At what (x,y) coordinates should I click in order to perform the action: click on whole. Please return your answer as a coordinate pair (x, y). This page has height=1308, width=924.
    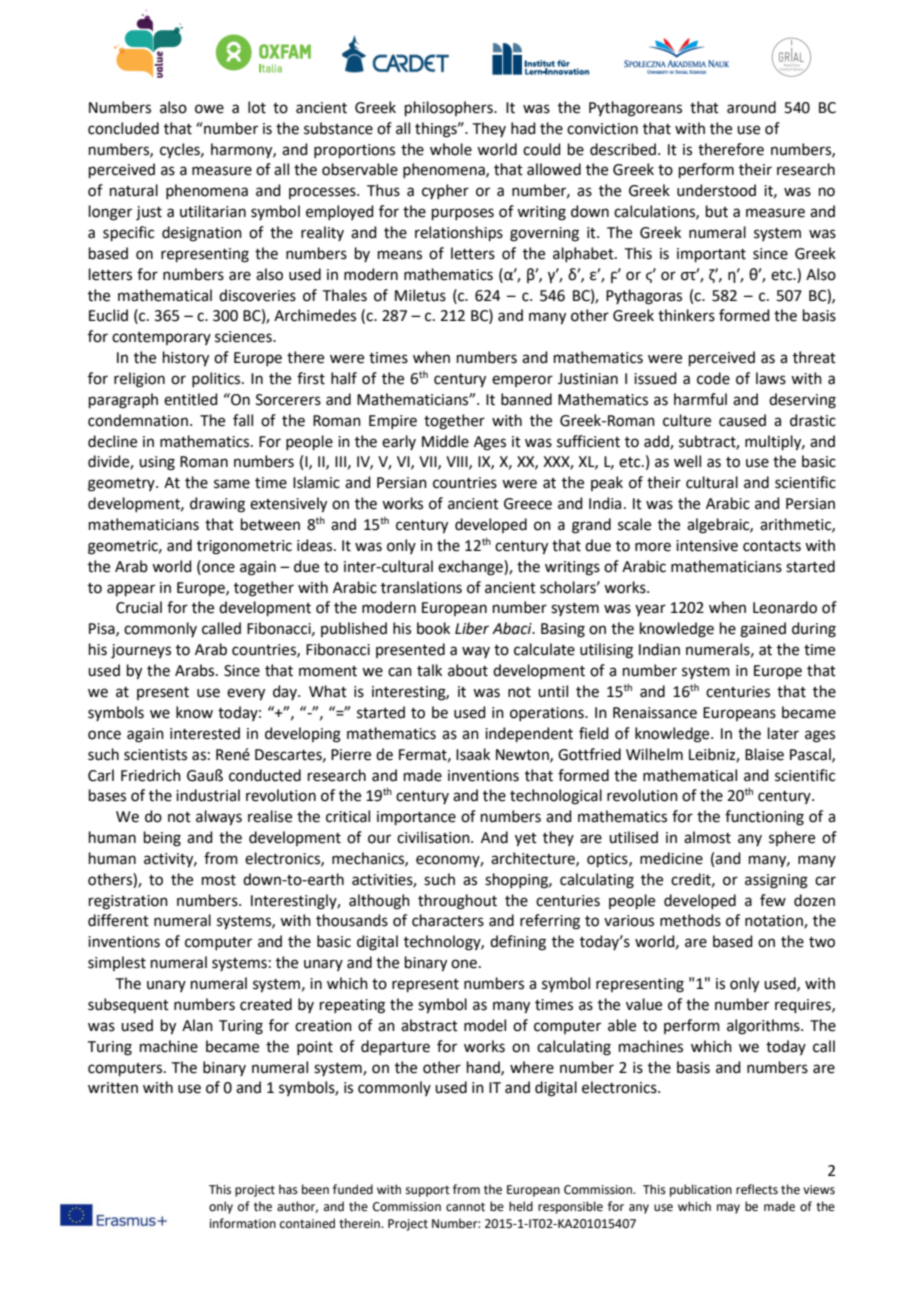
    Looking at the image, I should click on (451, 149).
